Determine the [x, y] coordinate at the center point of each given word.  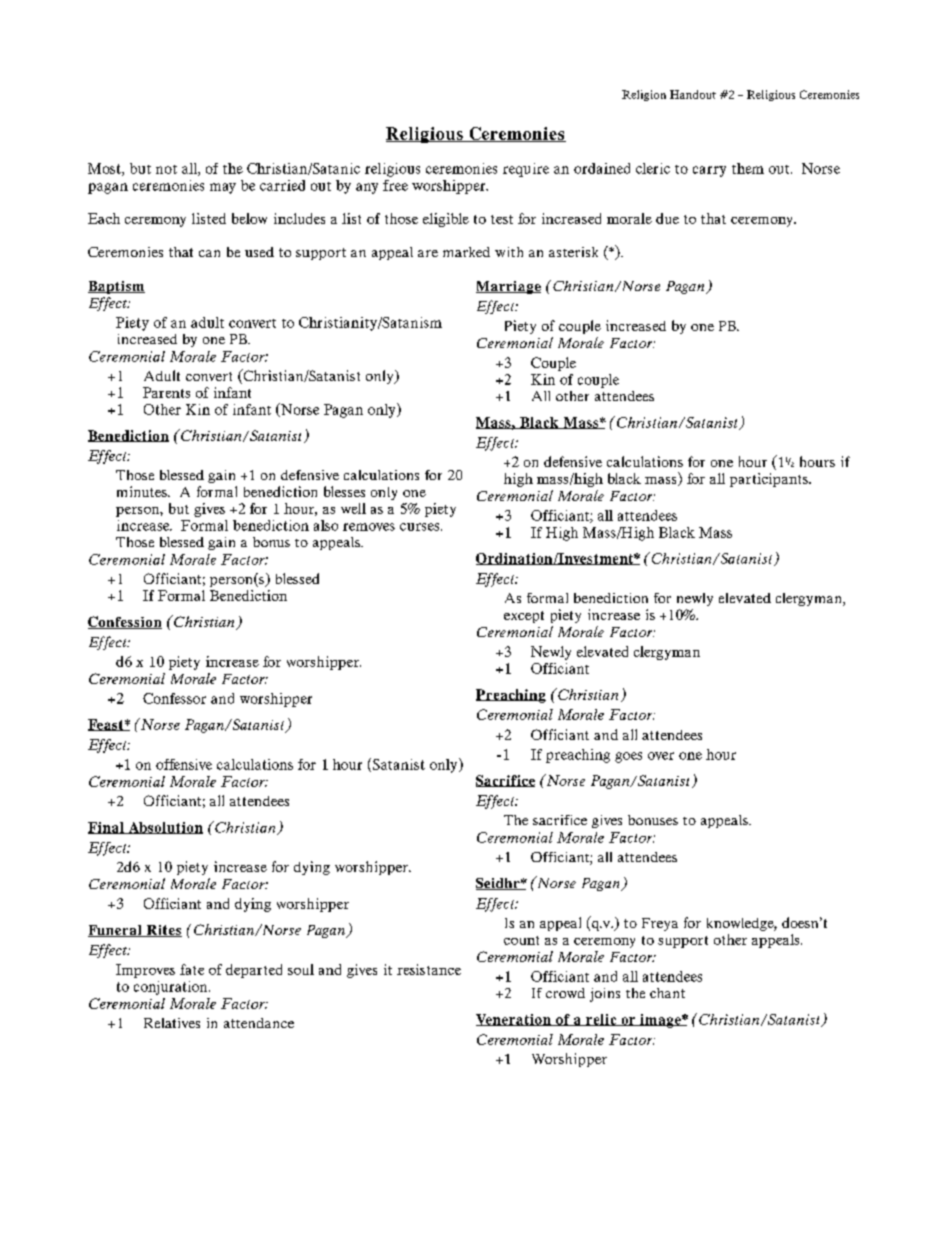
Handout [693, 94]
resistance [429, 969]
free [395, 185]
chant [667, 993]
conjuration [172, 988]
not [166, 169]
